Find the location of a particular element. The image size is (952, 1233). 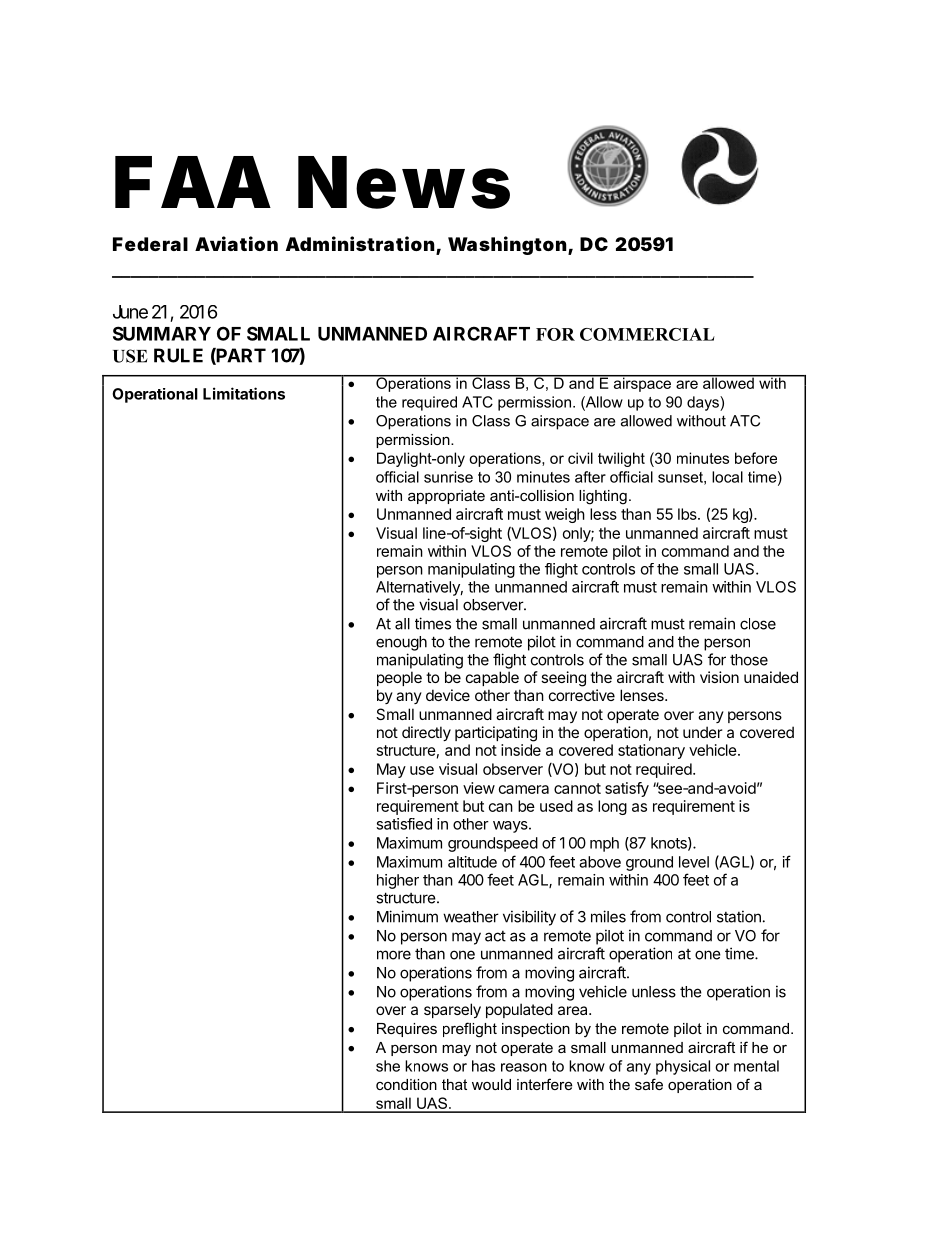

device is located at coordinates (448, 695).
